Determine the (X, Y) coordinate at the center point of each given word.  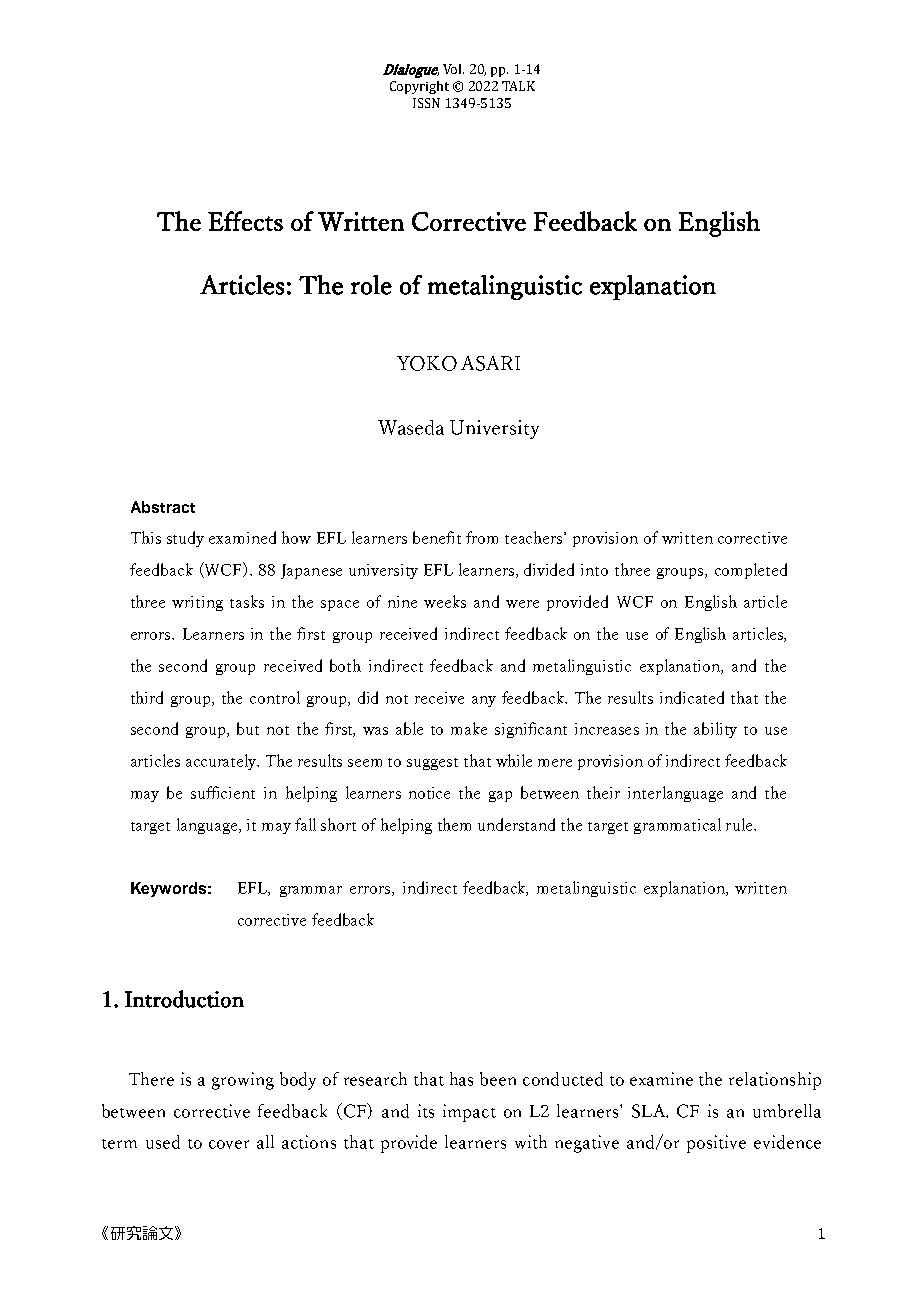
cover (229, 1144)
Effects (245, 221)
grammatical (677, 826)
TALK (518, 86)
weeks (445, 601)
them (454, 824)
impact (469, 1113)
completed (751, 571)
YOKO (427, 363)
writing (197, 603)
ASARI (490, 363)
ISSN (426, 103)
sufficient (223, 792)
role (371, 285)
